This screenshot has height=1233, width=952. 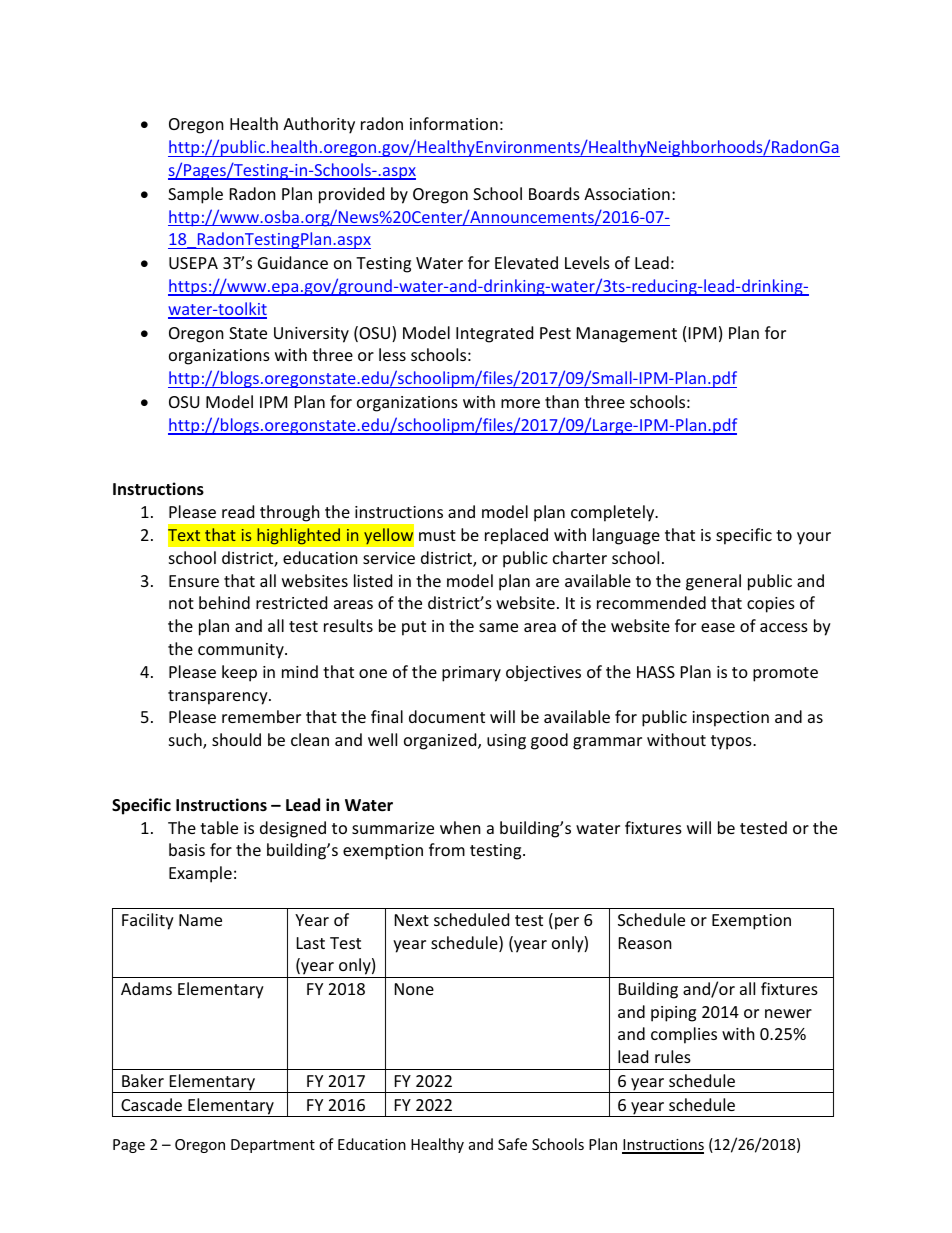 What do you see at coordinates (454, 123) in the screenshot?
I see `information` at bounding box center [454, 123].
